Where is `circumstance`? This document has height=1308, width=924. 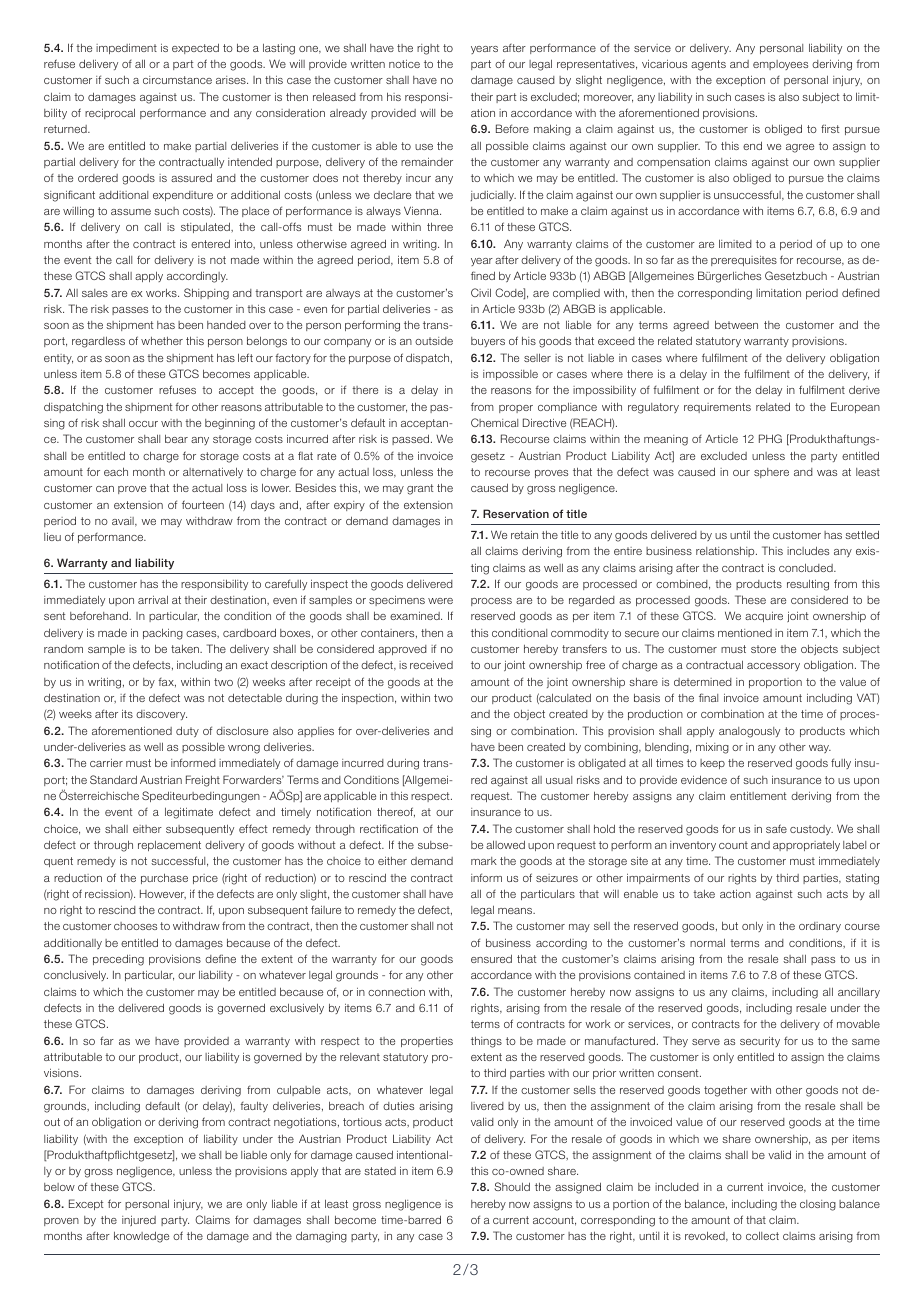
circumstance is located at coordinates (177, 80).
